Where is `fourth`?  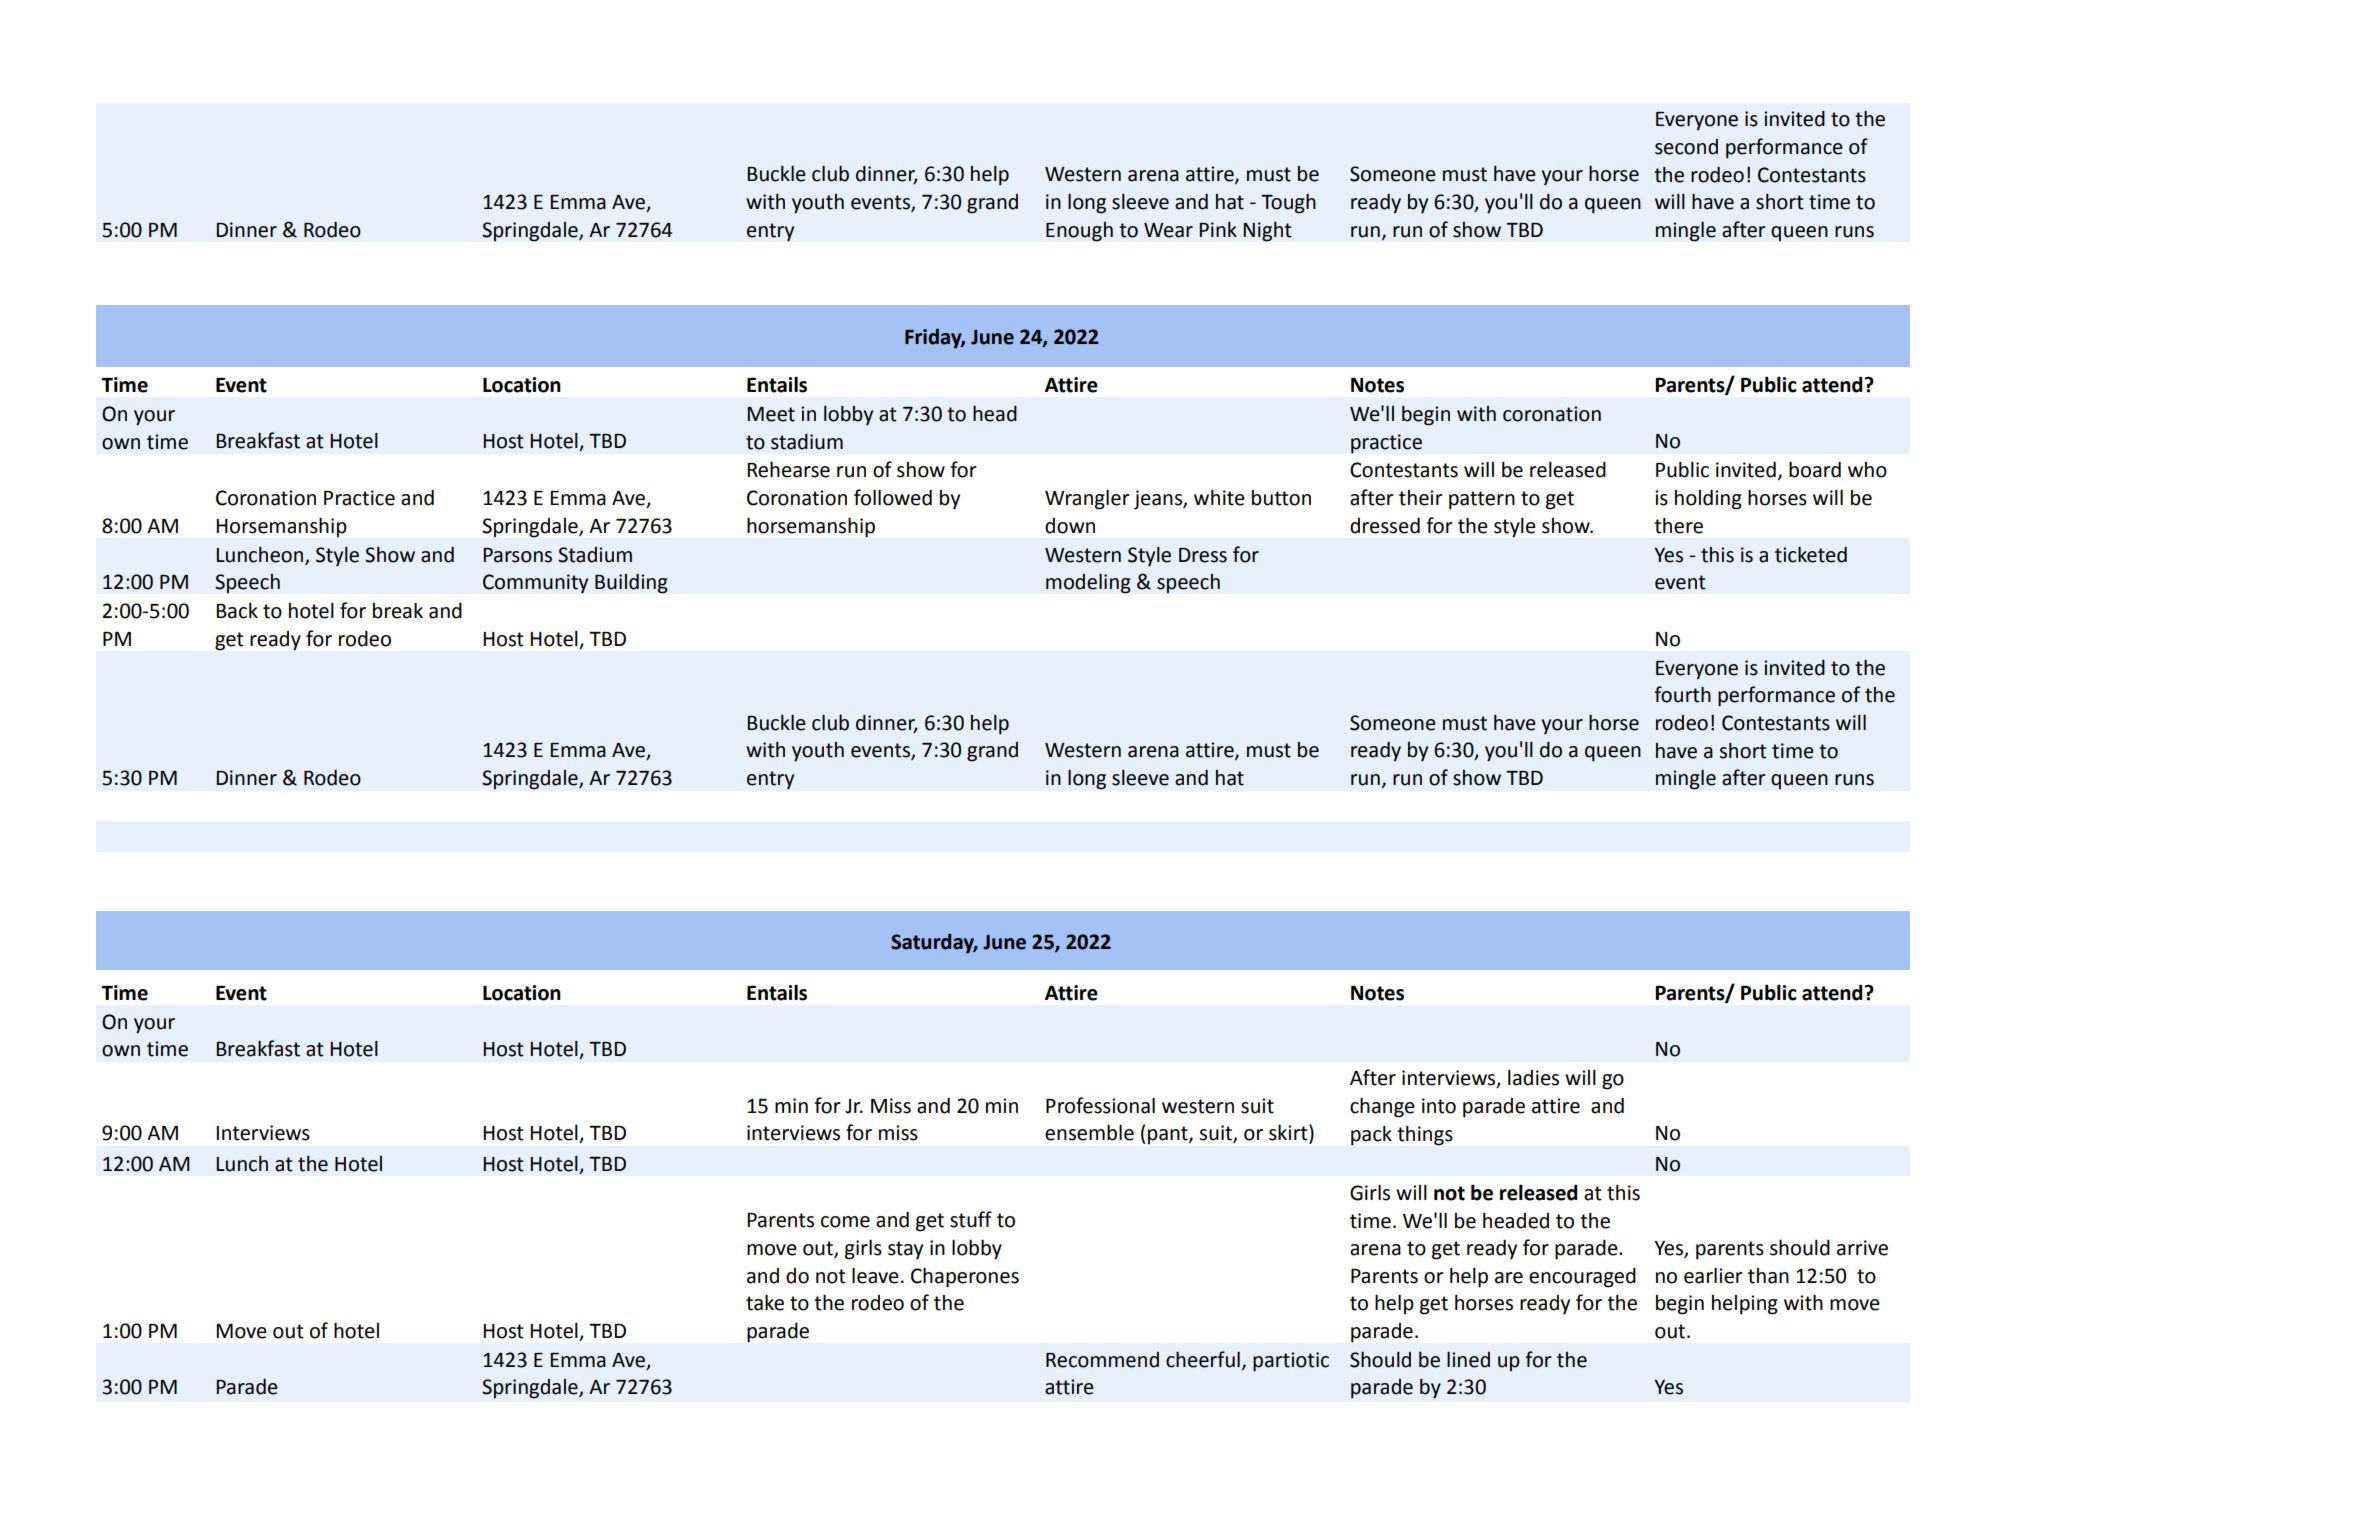 fourth is located at coordinates (1682, 694).
